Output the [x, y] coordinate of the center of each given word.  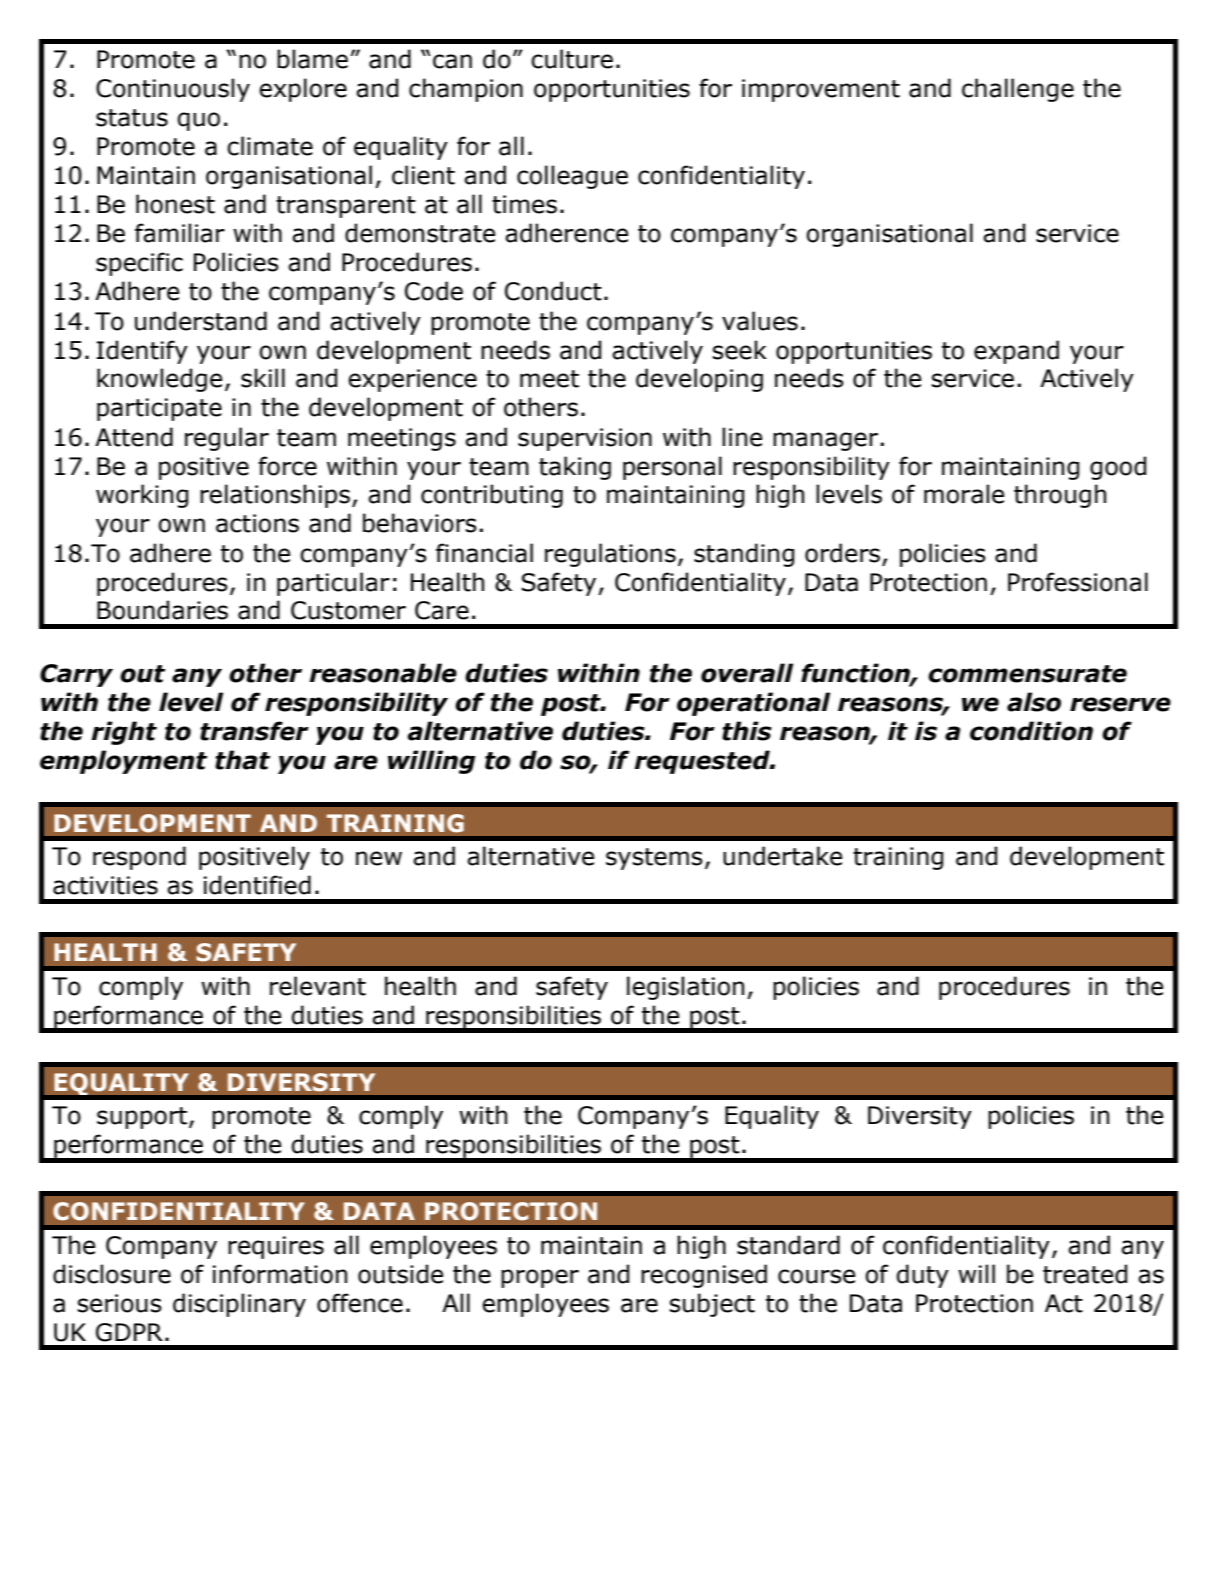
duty [923, 1276]
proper [540, 1278]
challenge [1018, 90]
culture [572, 59]
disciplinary [239, 1305]
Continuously [173, 90]
